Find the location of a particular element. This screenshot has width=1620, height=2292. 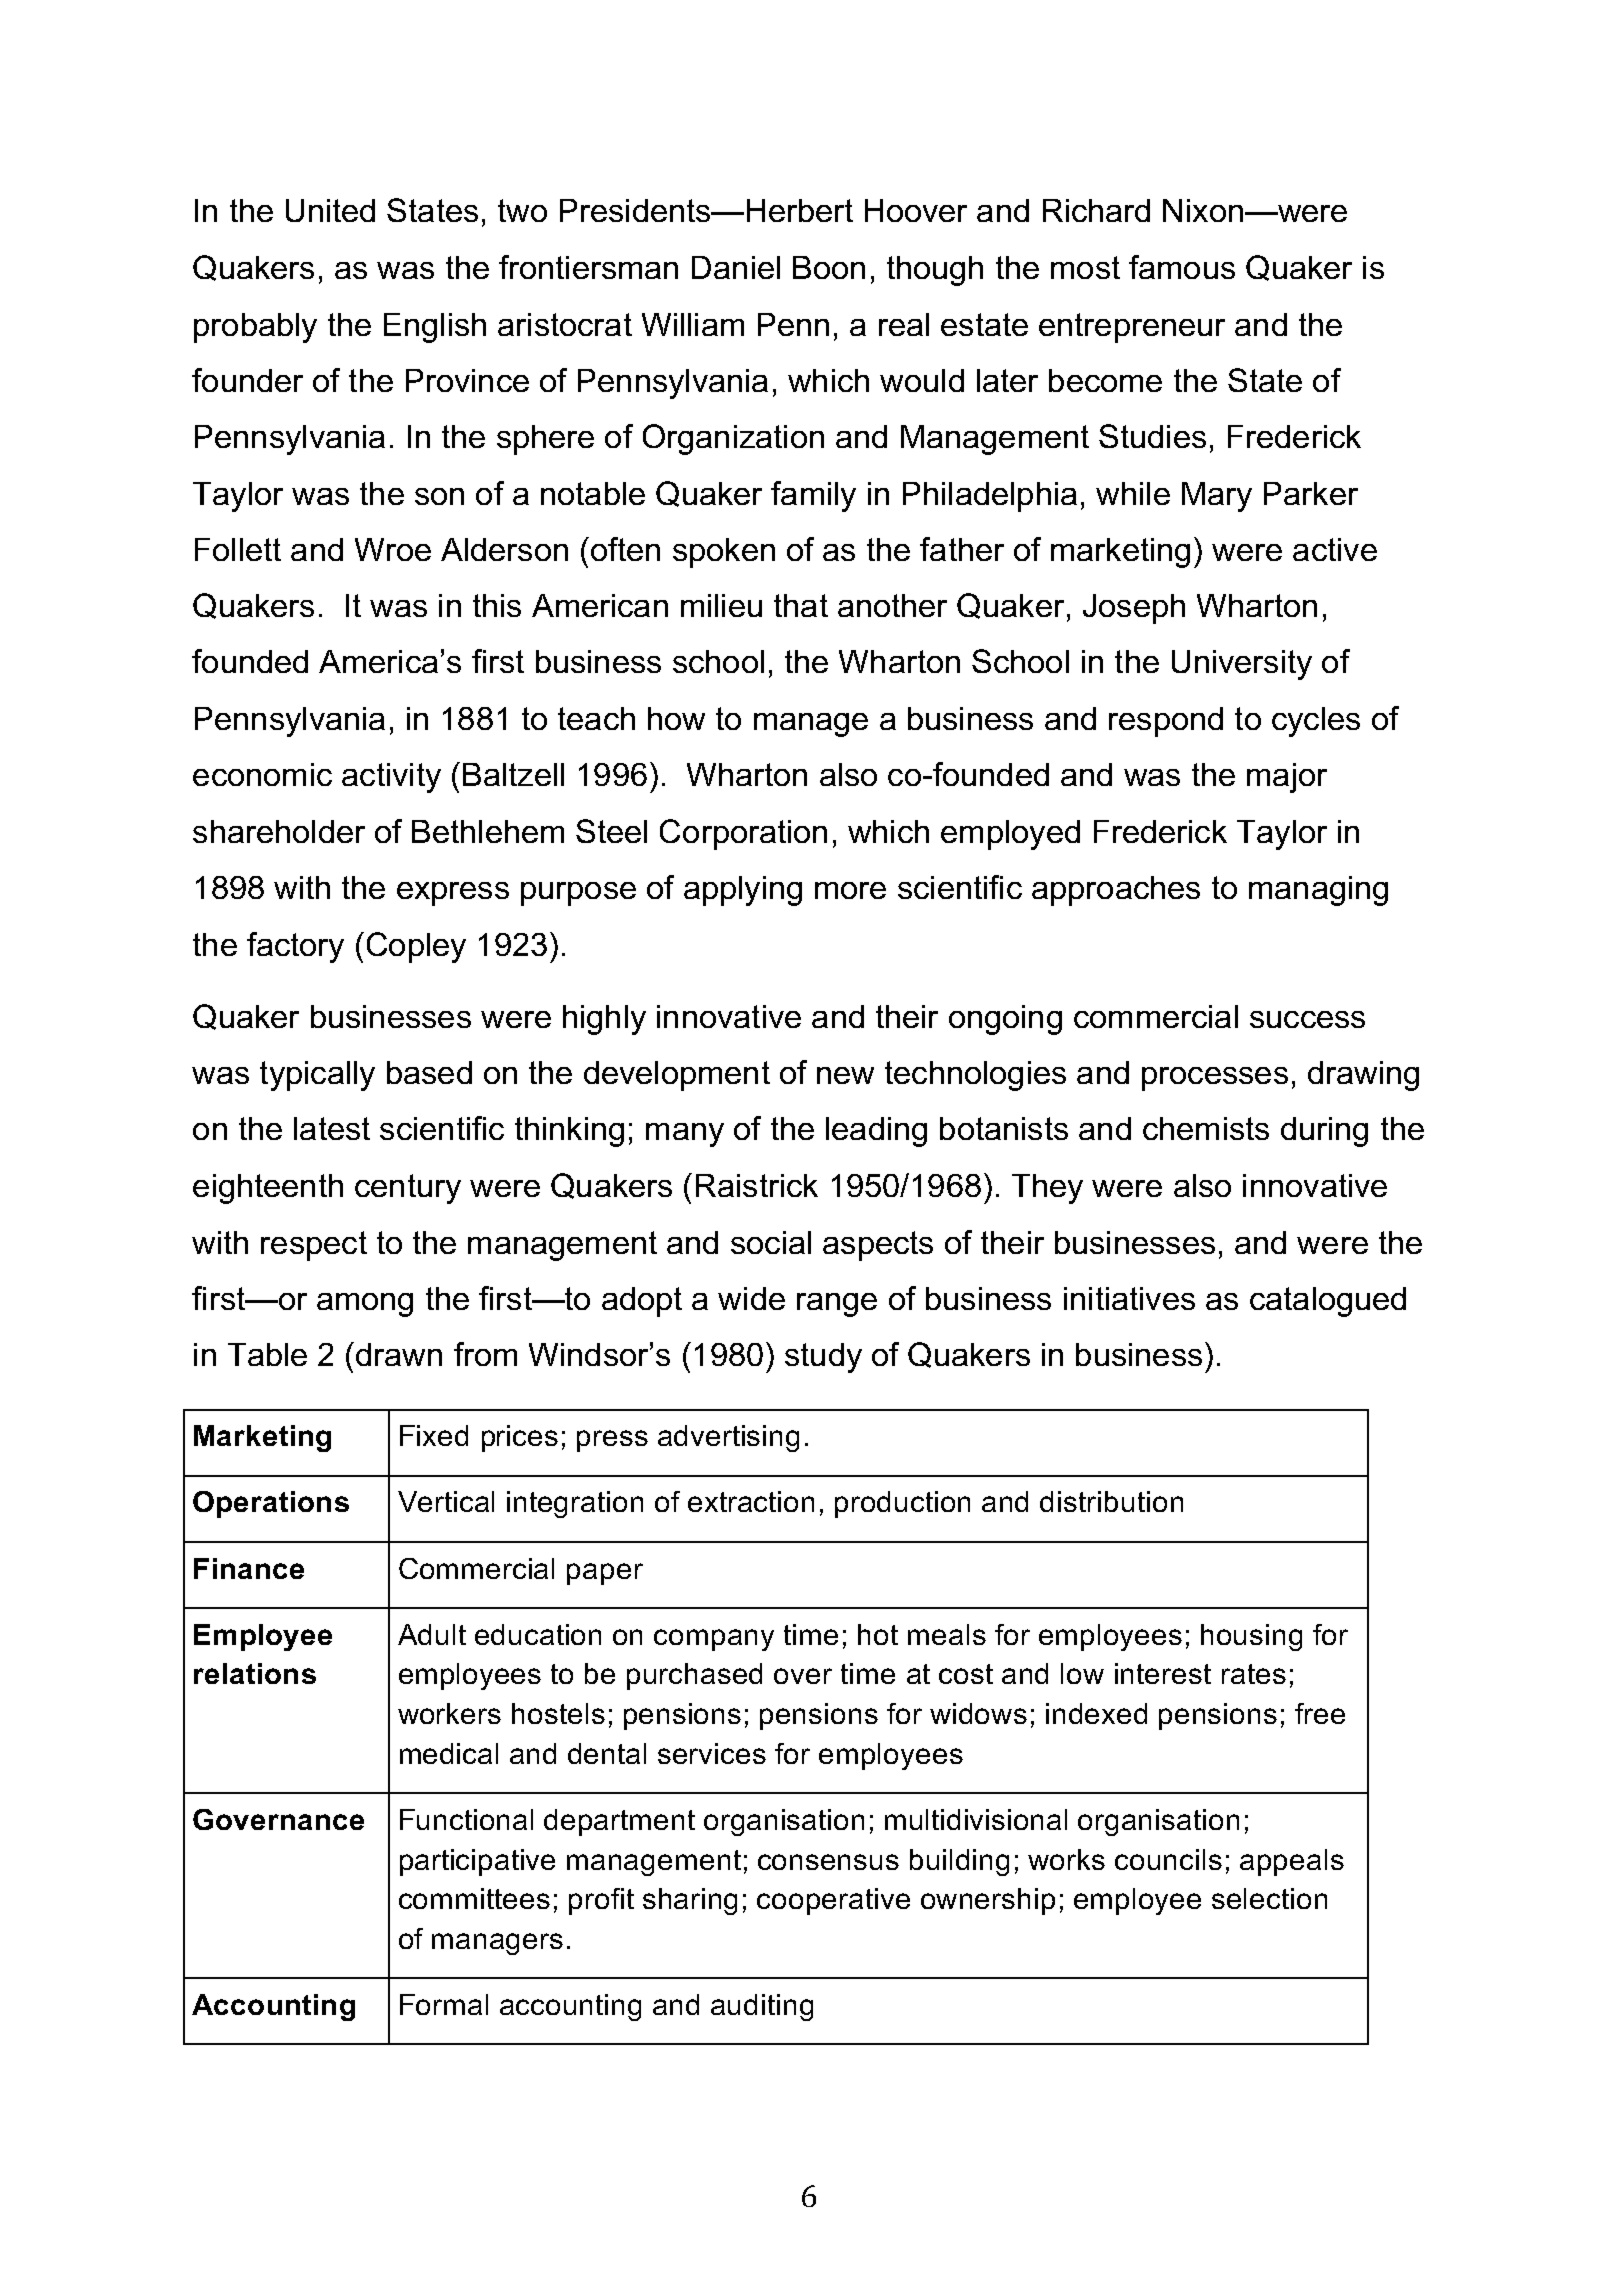

cooperative is located at coordinates (833, 1901).
